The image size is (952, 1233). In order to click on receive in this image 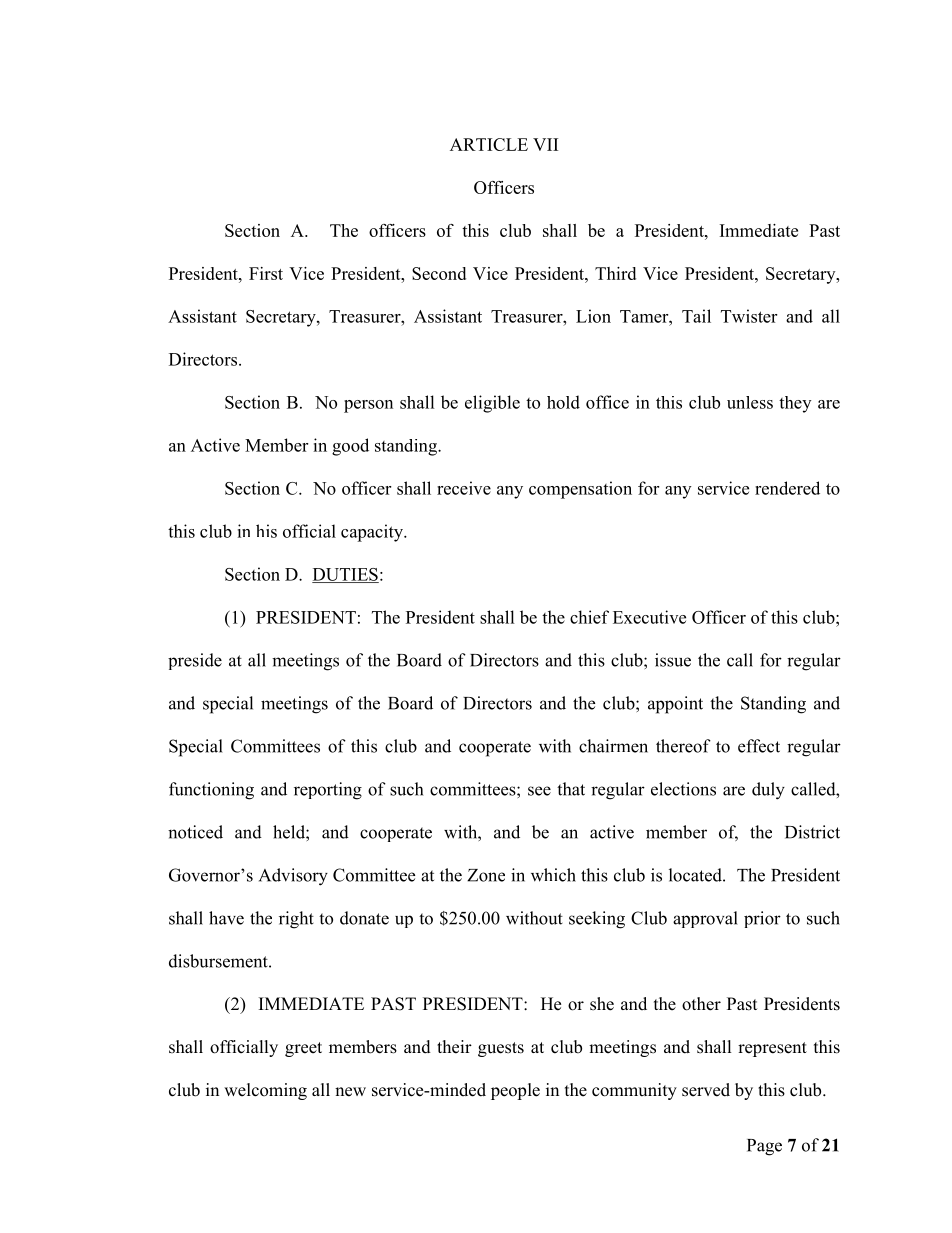, I will do `click(464, 488)`.
